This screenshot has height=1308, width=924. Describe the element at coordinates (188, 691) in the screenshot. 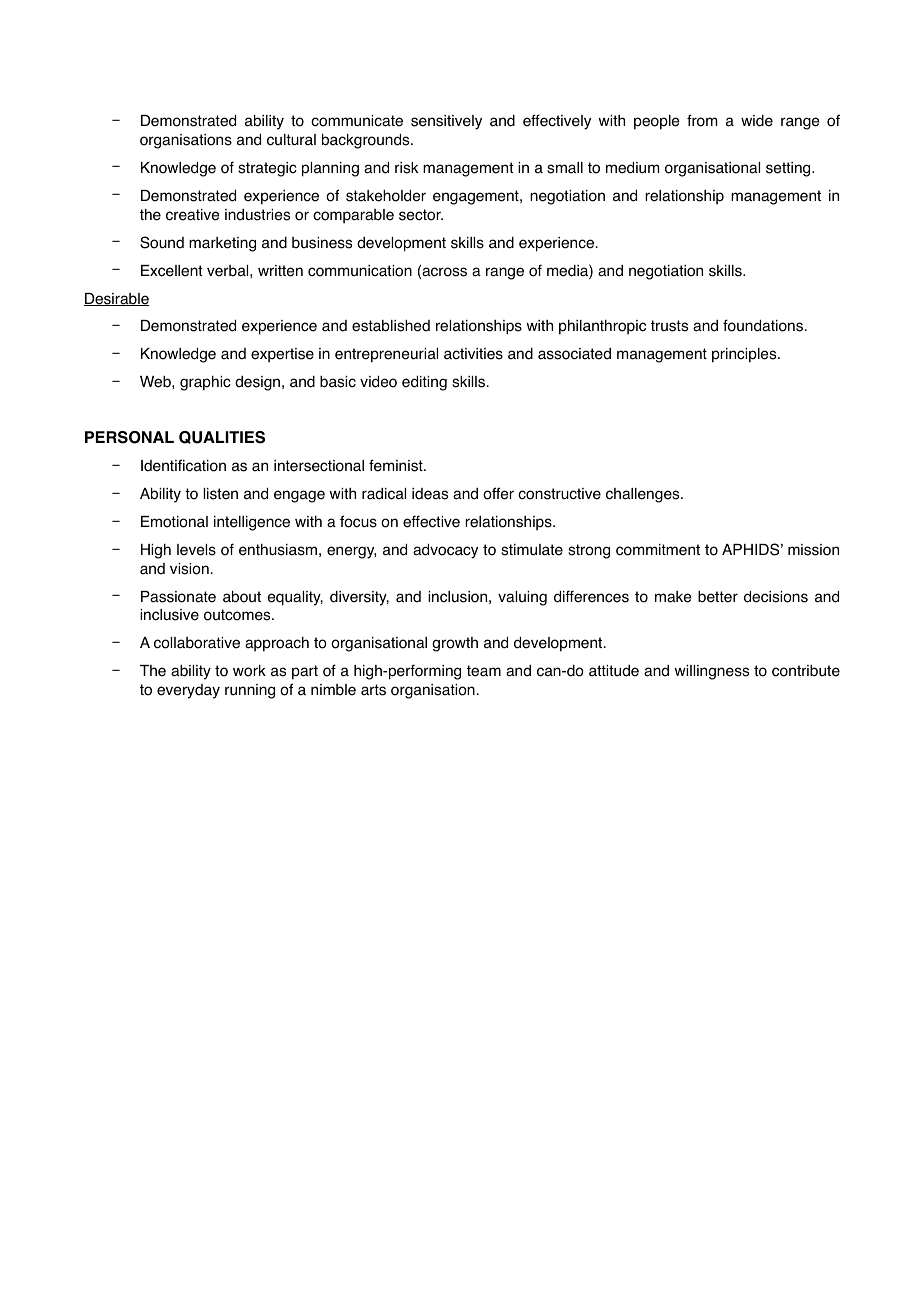

I see `everyday` at that location.
